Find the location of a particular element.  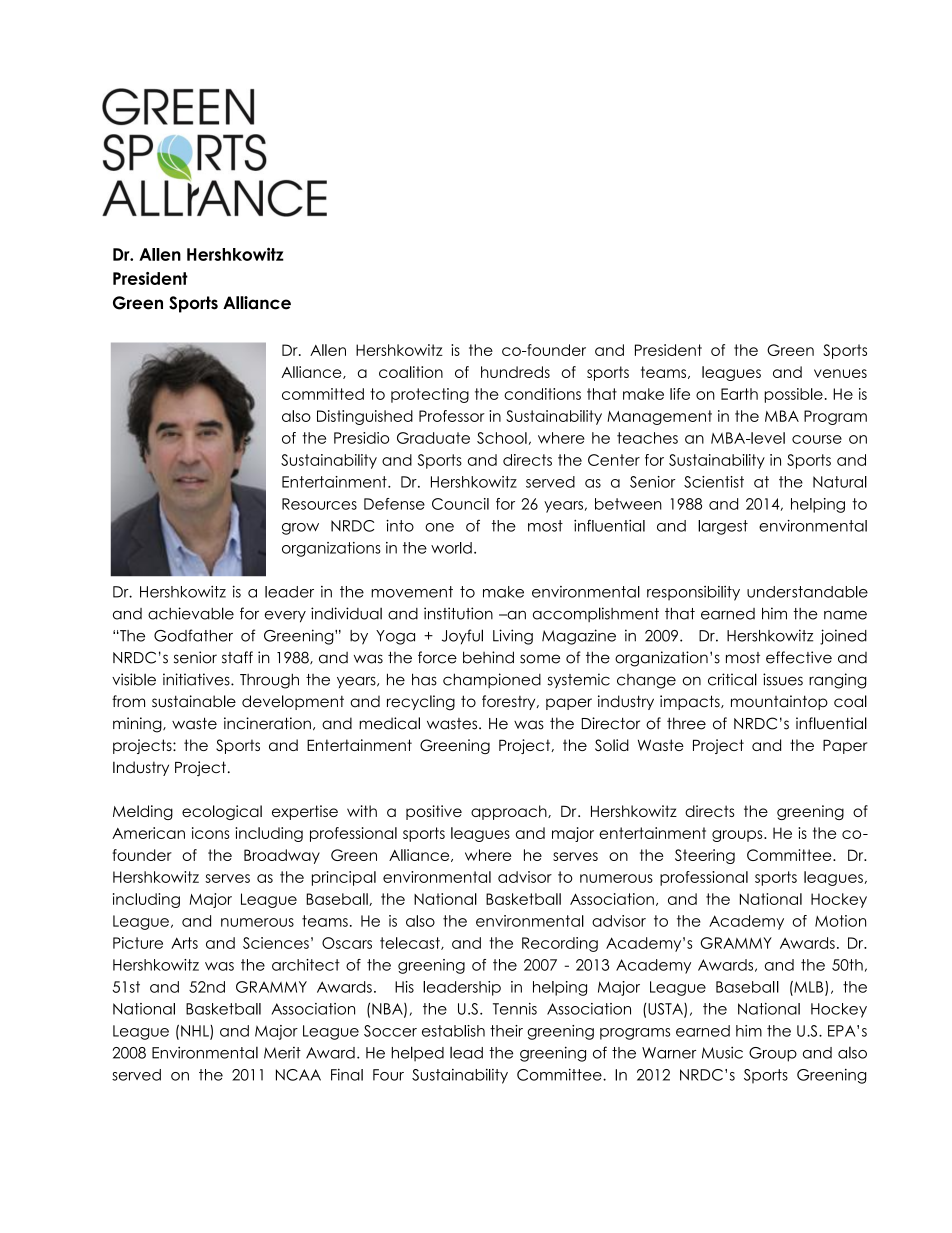

their is located at coordinates (506, 1031).
